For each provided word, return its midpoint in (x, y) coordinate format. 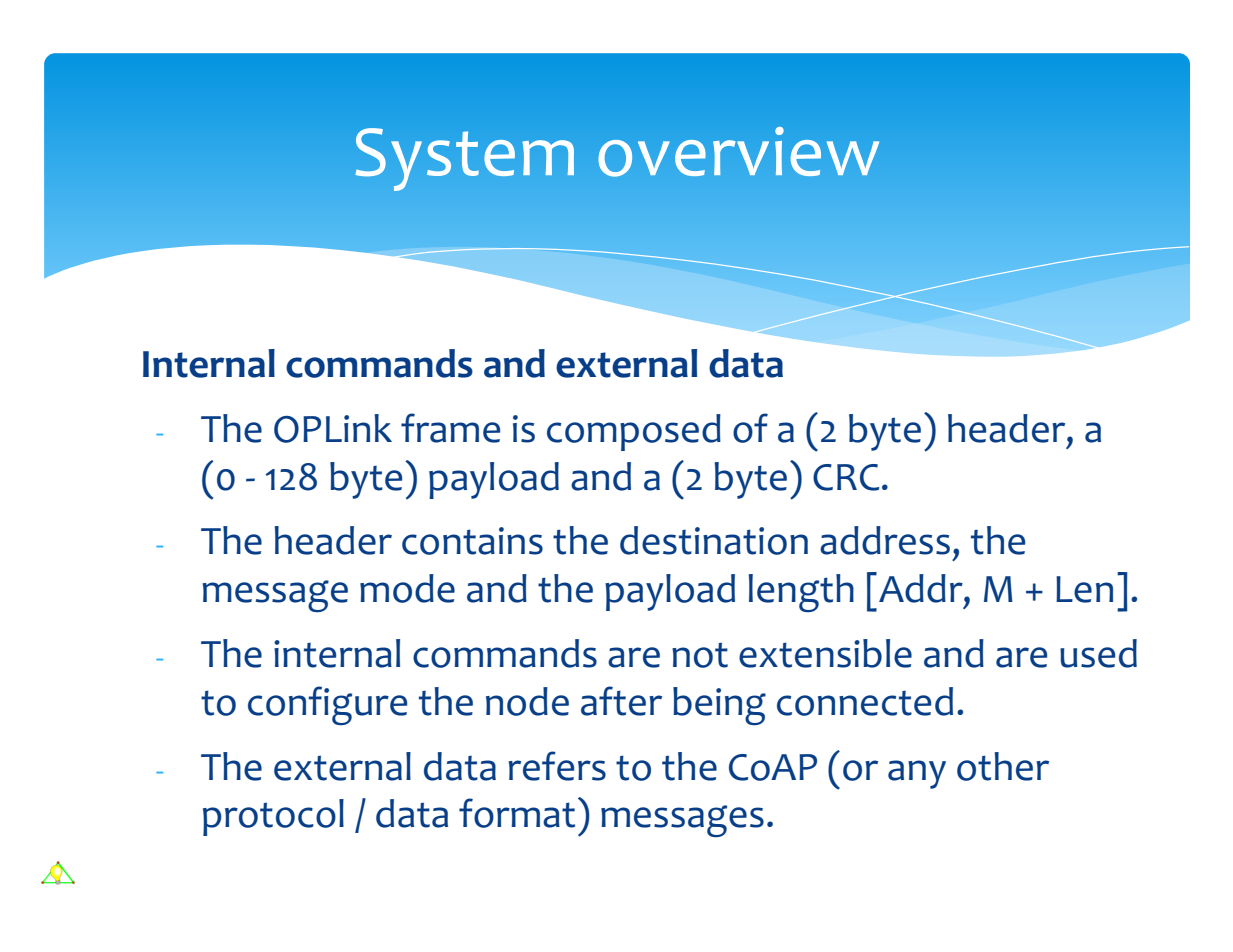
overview (738, 152)
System (464, 159)
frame (450, 428)
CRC (846, 477)
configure (327, 705)
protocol (273, 817)
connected (865, 701)
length (801, 593)
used (1098, 653)
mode (407, 588)
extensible (825, 653)
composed (634, 432)
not (700, 655)
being (719, 706)
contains (472, 541)
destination (714, 540)
